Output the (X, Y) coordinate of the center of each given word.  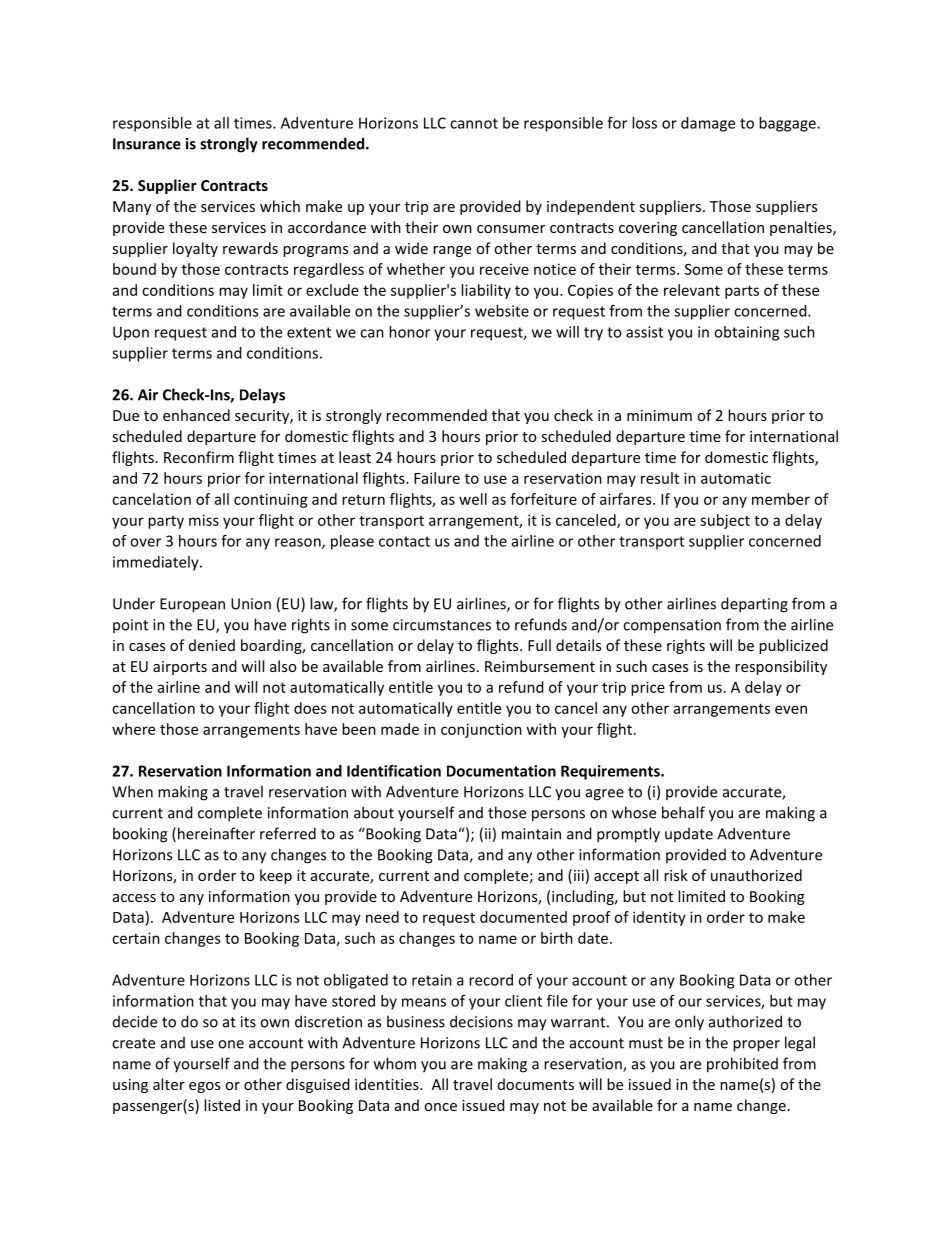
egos (204, 1087)
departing (754, 605)
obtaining (746, 333)
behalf (683, 812)
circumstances (442, 625)
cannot (474, 123)
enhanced (196, 415)
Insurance (147, 144)
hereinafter (216, 833)
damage (708, 124)
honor (409, 332)
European (192, 605)
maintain (531, 834)
